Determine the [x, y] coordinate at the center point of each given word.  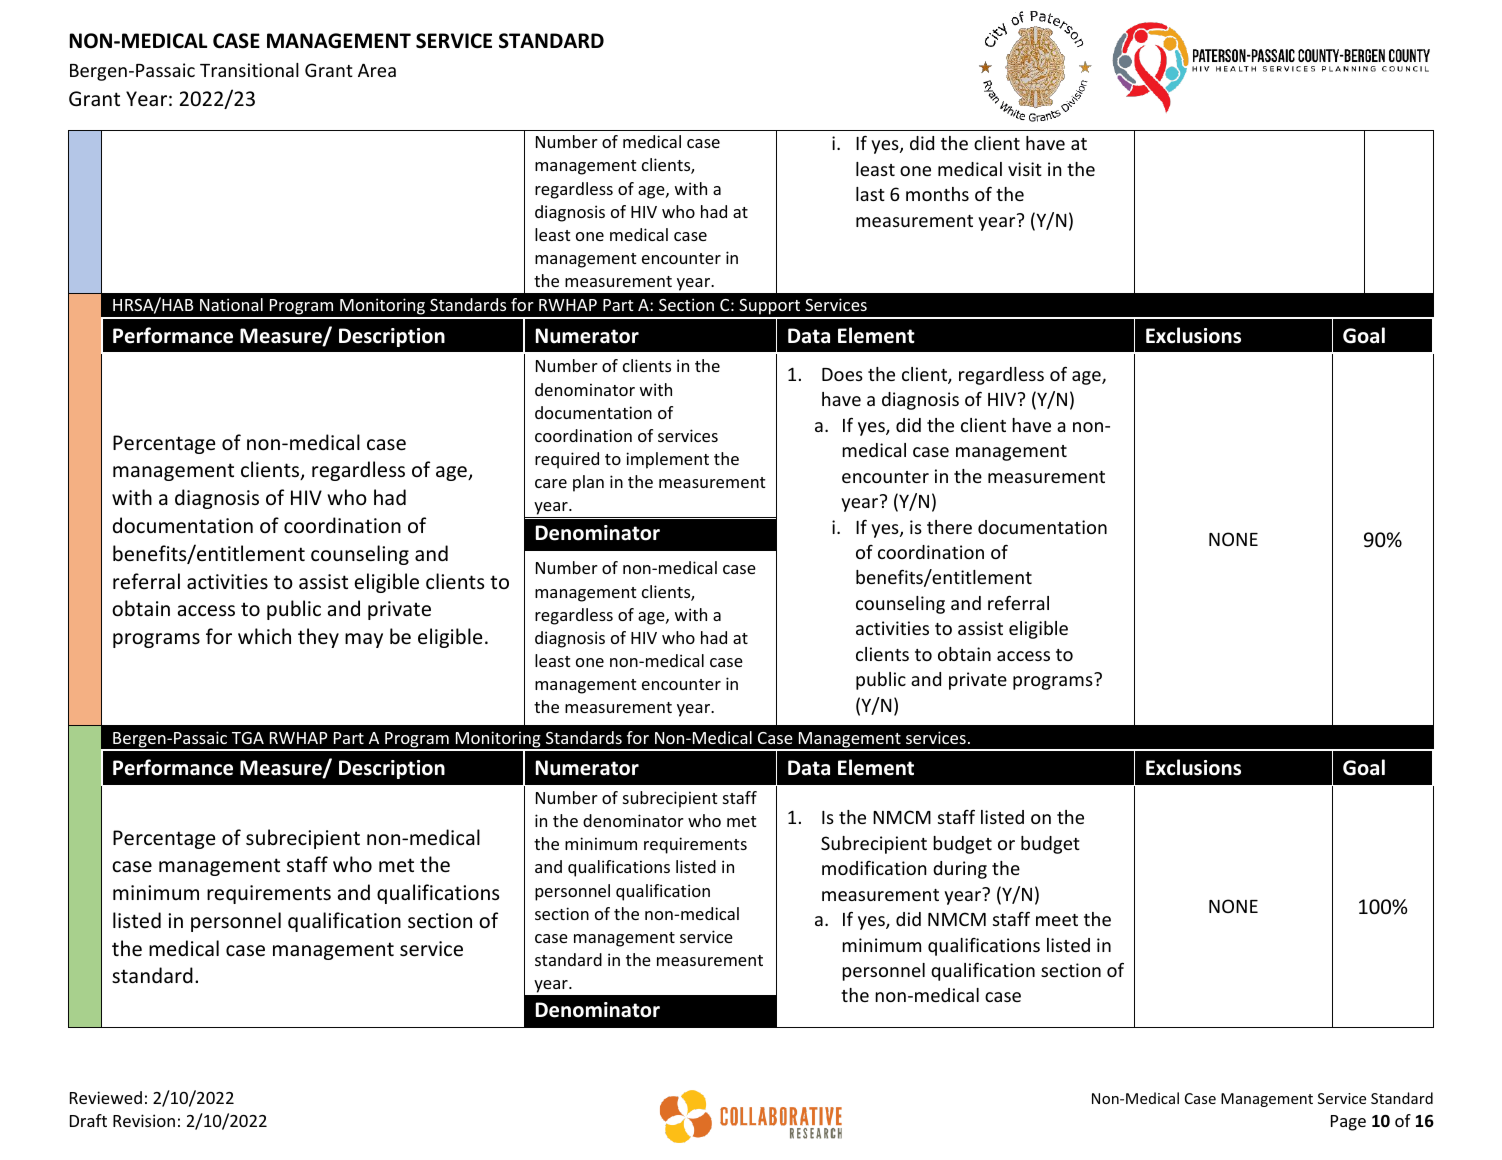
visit [1025, 169]
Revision [144, 1120]
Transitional [249, 70]
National [231, 304]
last [870, 194]
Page [1348, 1123]
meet [1057, 920]
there [949, 527]
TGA [248, 738]
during [960, 870]
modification [874, 867]
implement [667, 460]
